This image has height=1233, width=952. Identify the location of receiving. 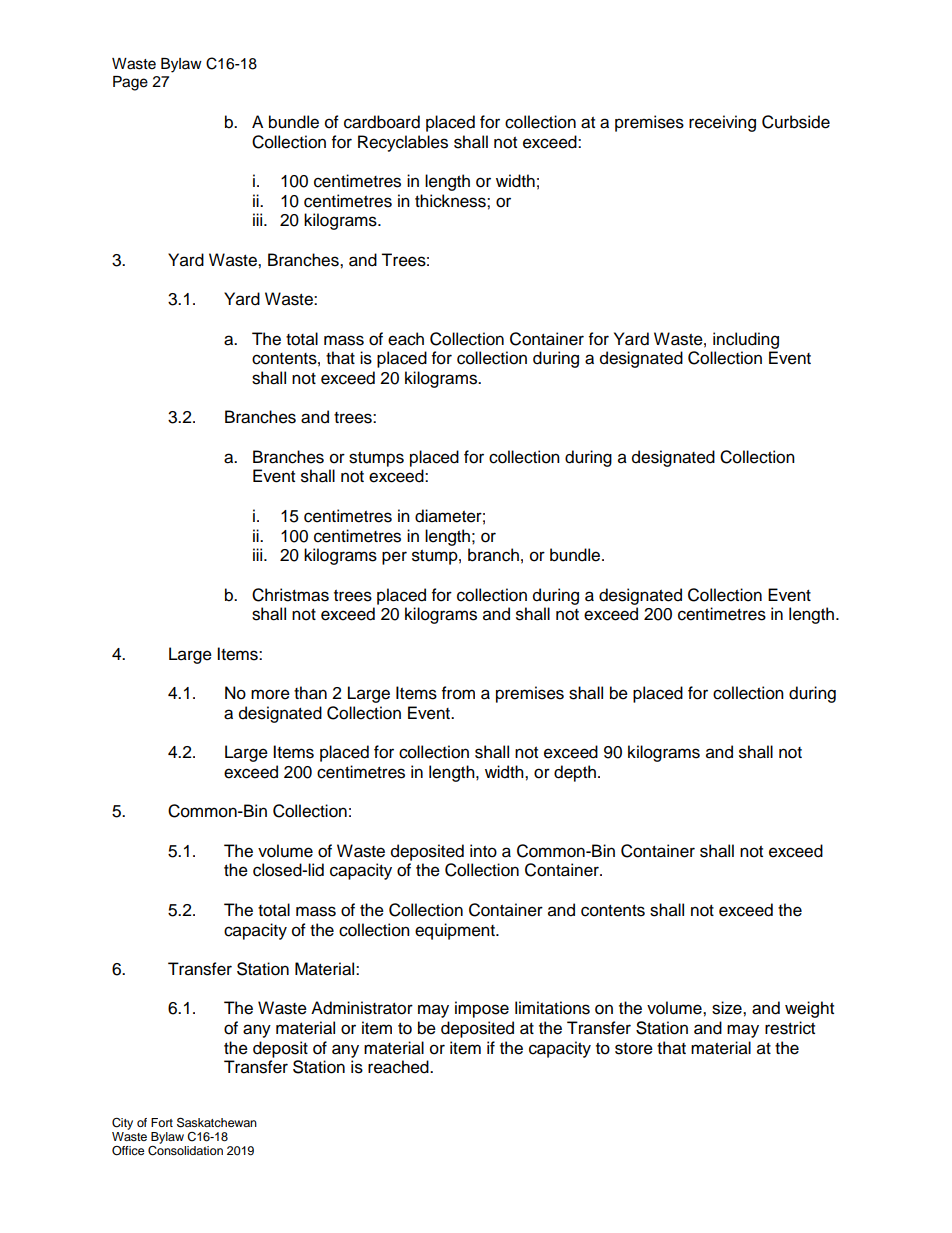
(722, 123).
